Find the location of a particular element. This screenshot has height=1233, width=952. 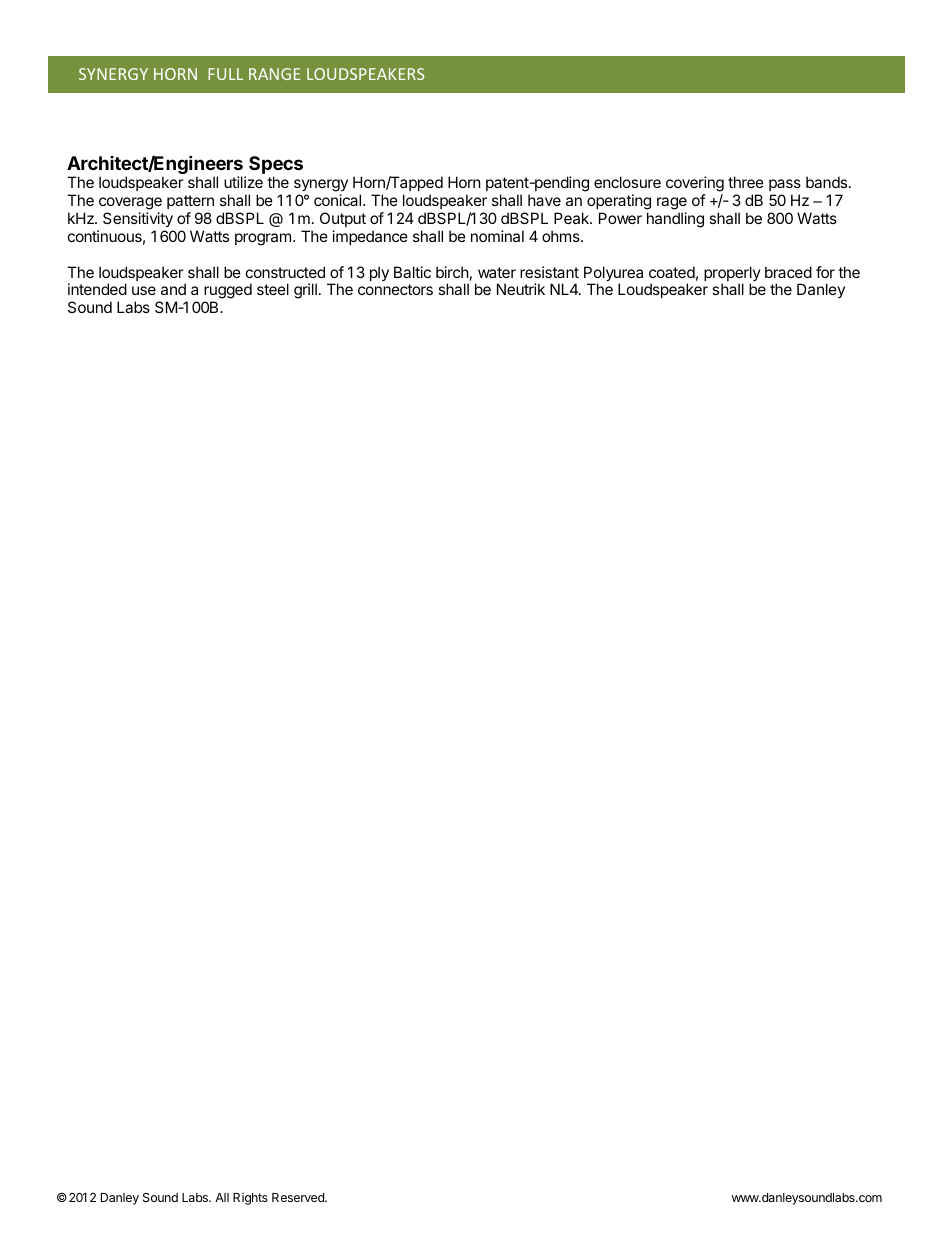

Rights is located at coordinates (250, 1199).
